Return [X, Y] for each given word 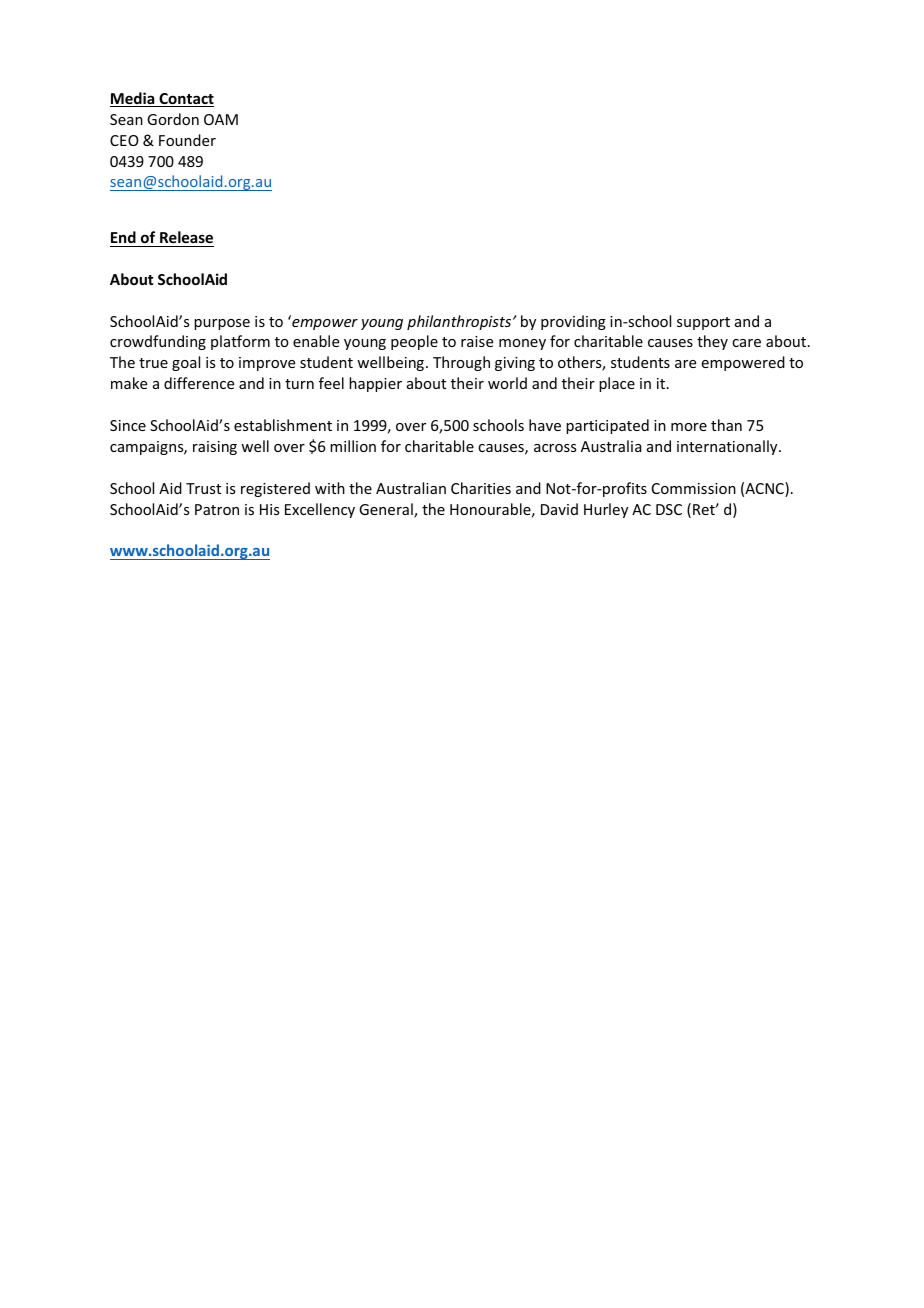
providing [573, 322]
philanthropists [459, 322]
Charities [481, 488]
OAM [221, 119]
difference [199, 383]
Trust [203, 488]
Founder [187, 140]
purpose [222, 324]
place [617, 384]
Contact [185, 100]
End [124, 239]
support [703, 323]
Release [186, 239]
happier [375, 384]
